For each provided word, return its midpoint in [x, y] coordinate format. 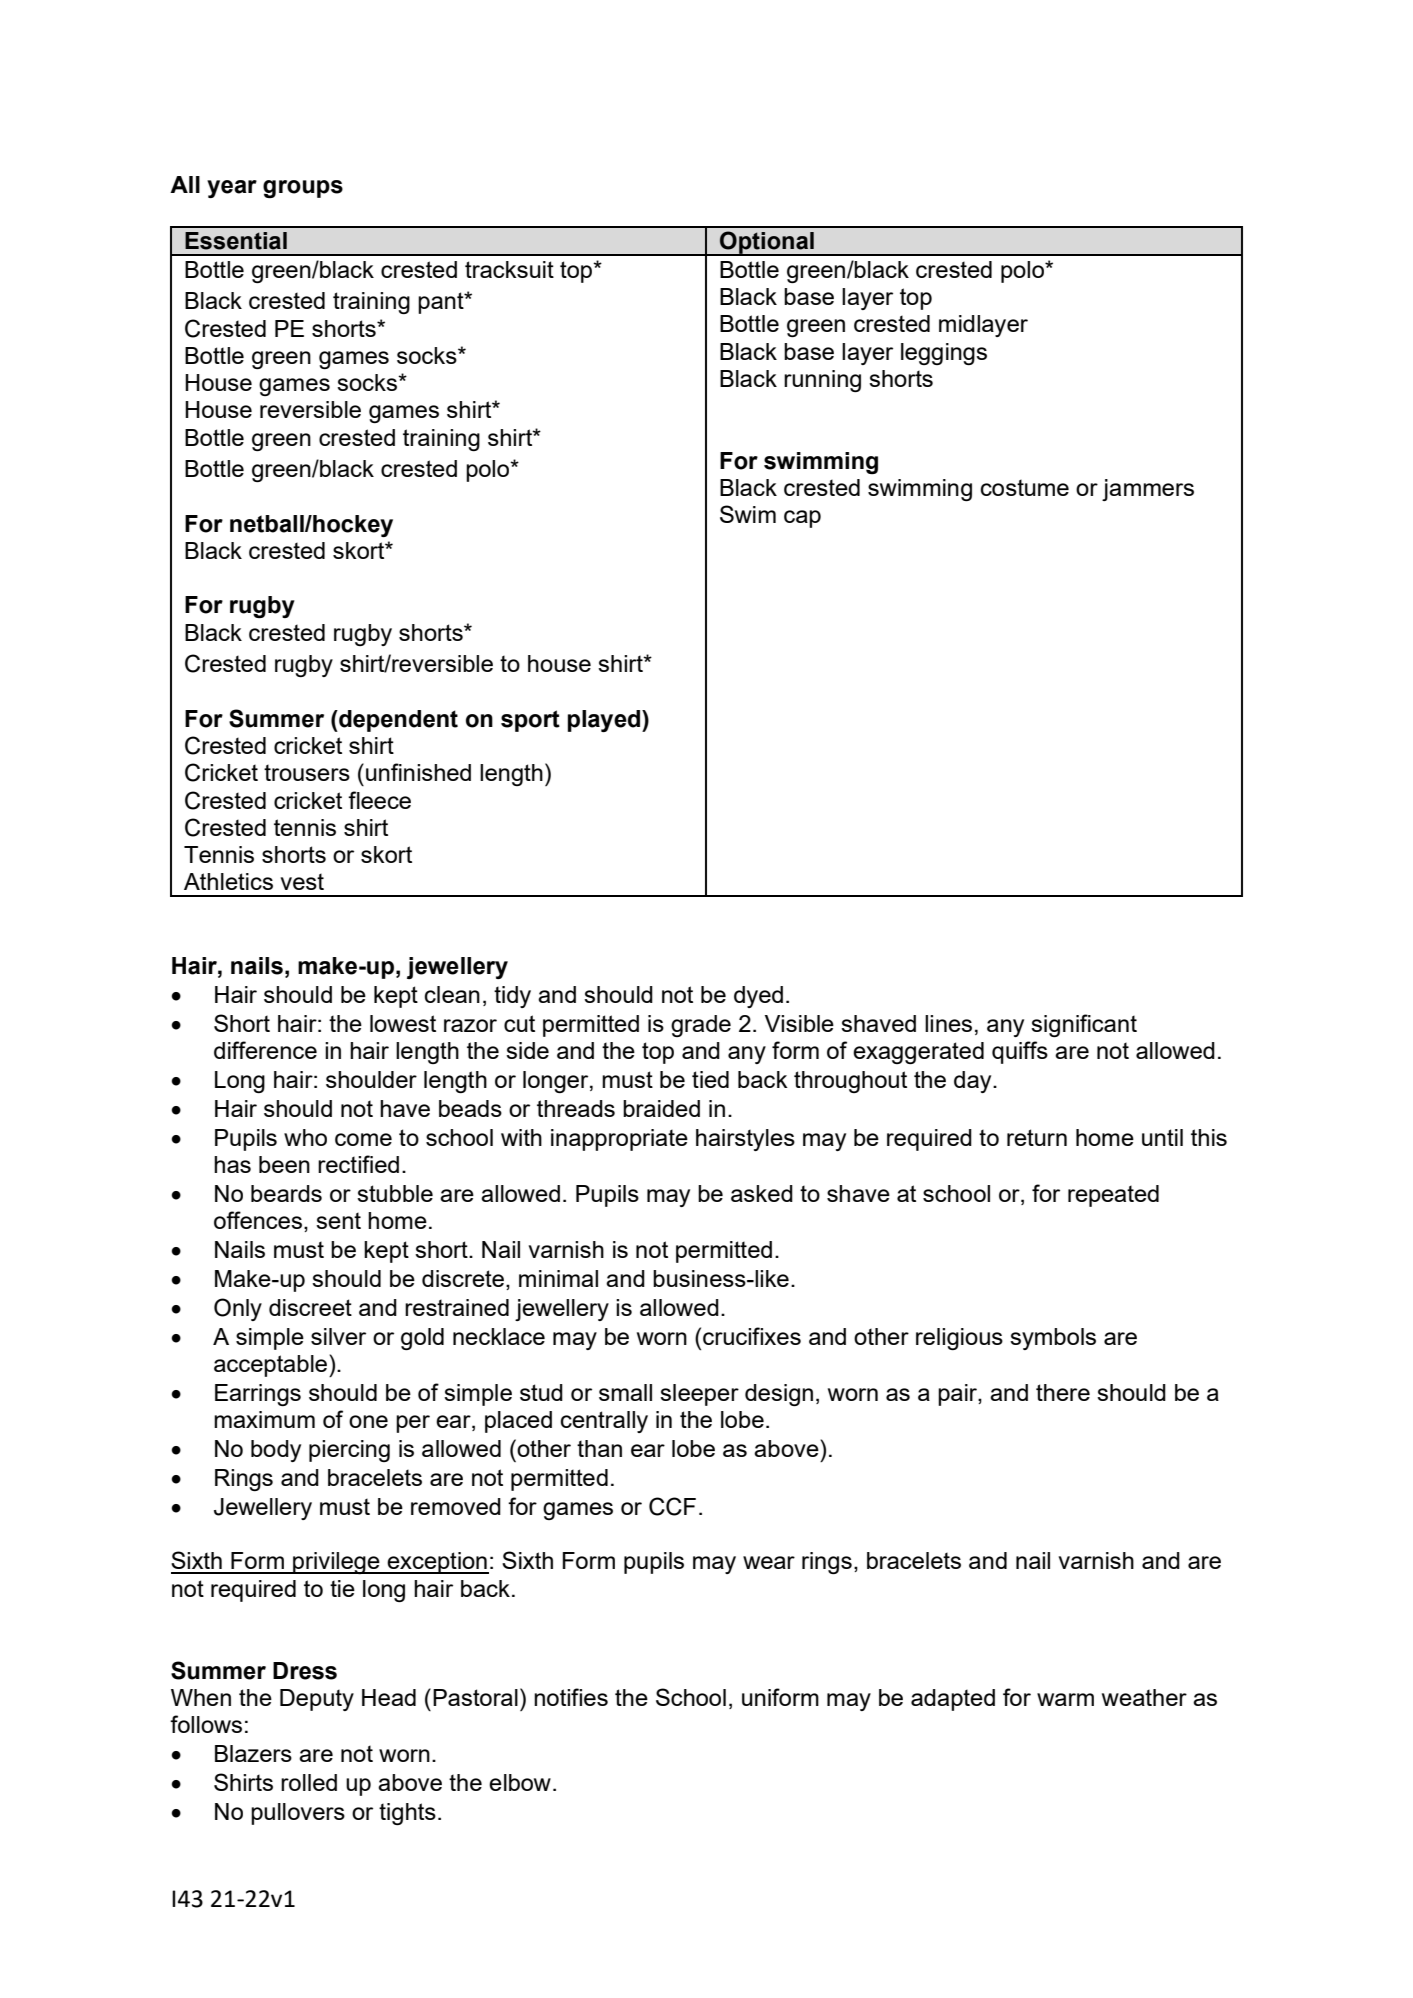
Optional [767, 243]
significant [1084, 1025]
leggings [944, 354]
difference [265, 1050]
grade [701, 1026]
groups [303, 189]
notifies [571, 1697]
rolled [309, 1782]
